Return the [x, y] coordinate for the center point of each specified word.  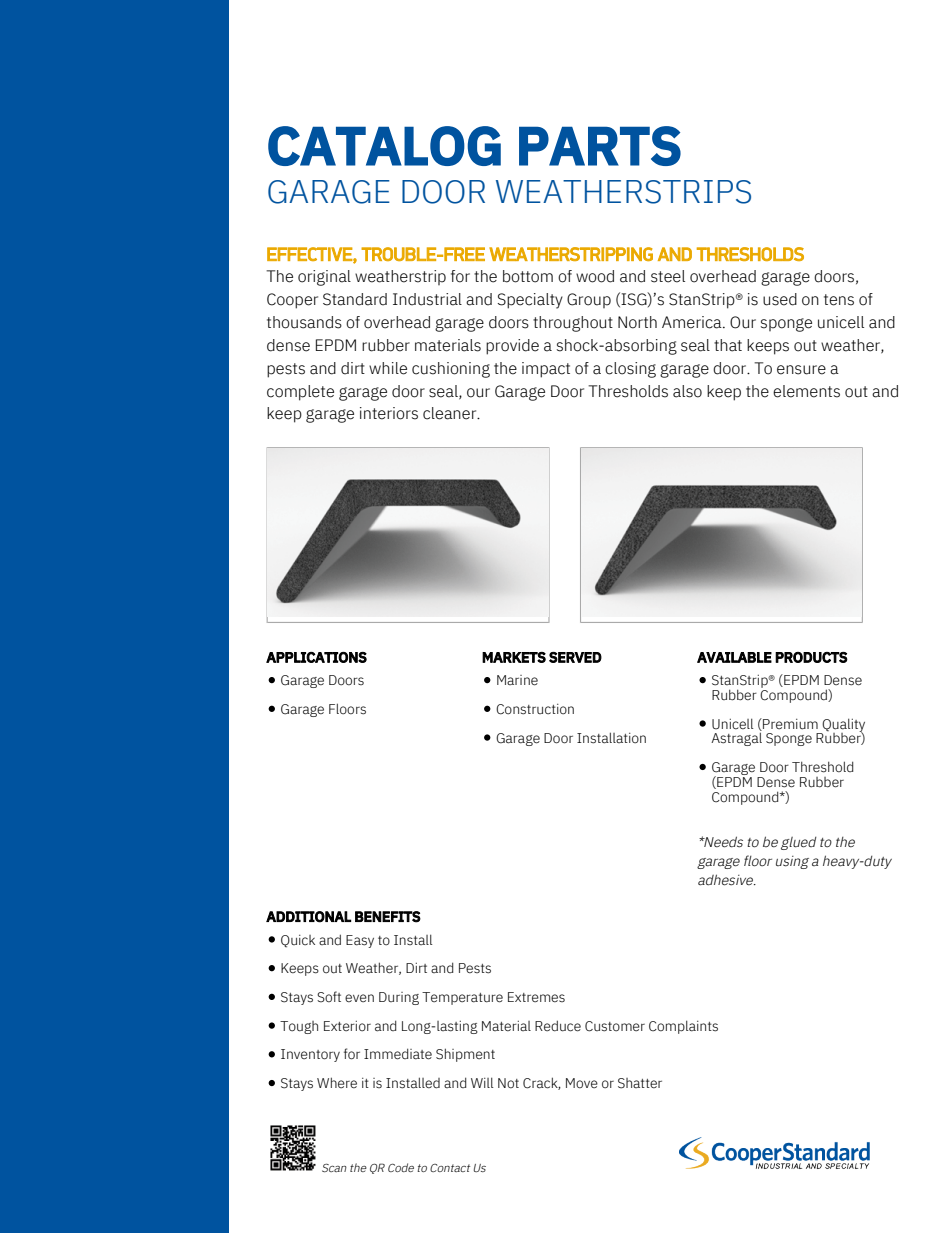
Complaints [683, 1027]
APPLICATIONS [316, 657]
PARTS [600, 146]
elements [806, 391]
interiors [389, 413]
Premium [789, 724]
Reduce [558, 1026]
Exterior [347, 1026]
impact [546, 370]
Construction [535, 709]
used [780, 299]
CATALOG [384, 146]
